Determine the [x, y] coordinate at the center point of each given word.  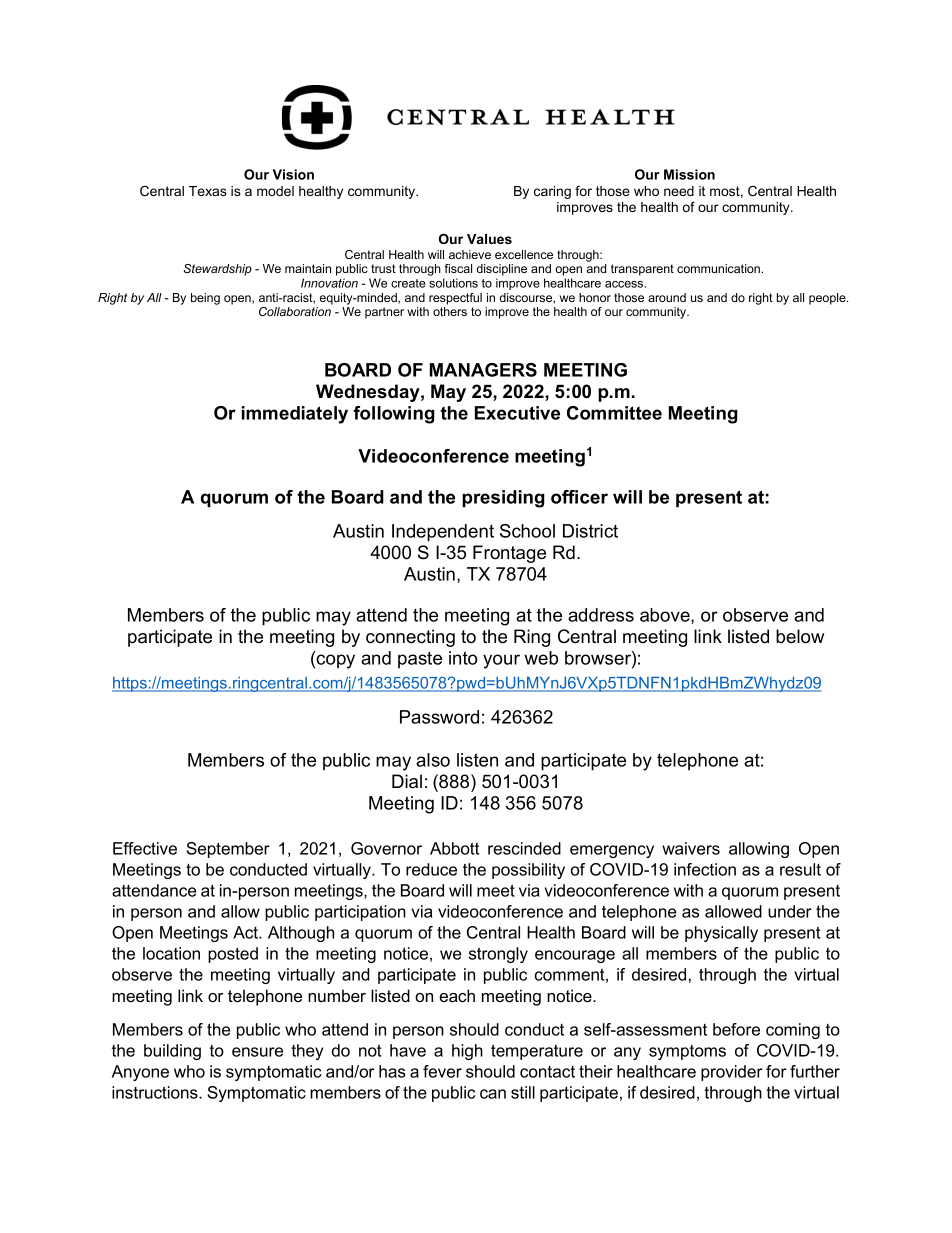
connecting [410, 638]
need [679, 191]
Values [489, 239]
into [463, 658]
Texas [208, 191]
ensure [257, 1052]
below [800, 636]
